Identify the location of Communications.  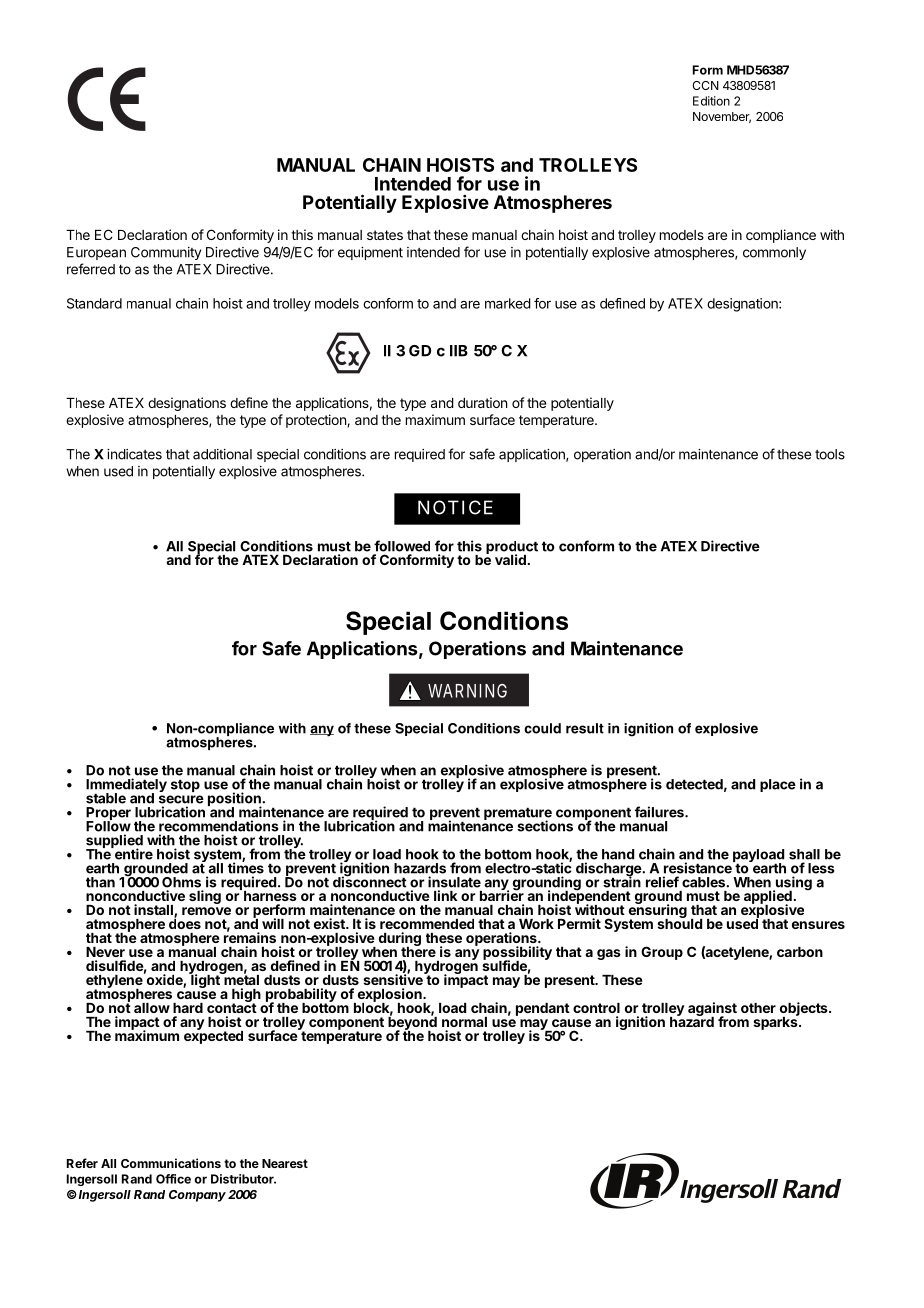
(171, 1163).
